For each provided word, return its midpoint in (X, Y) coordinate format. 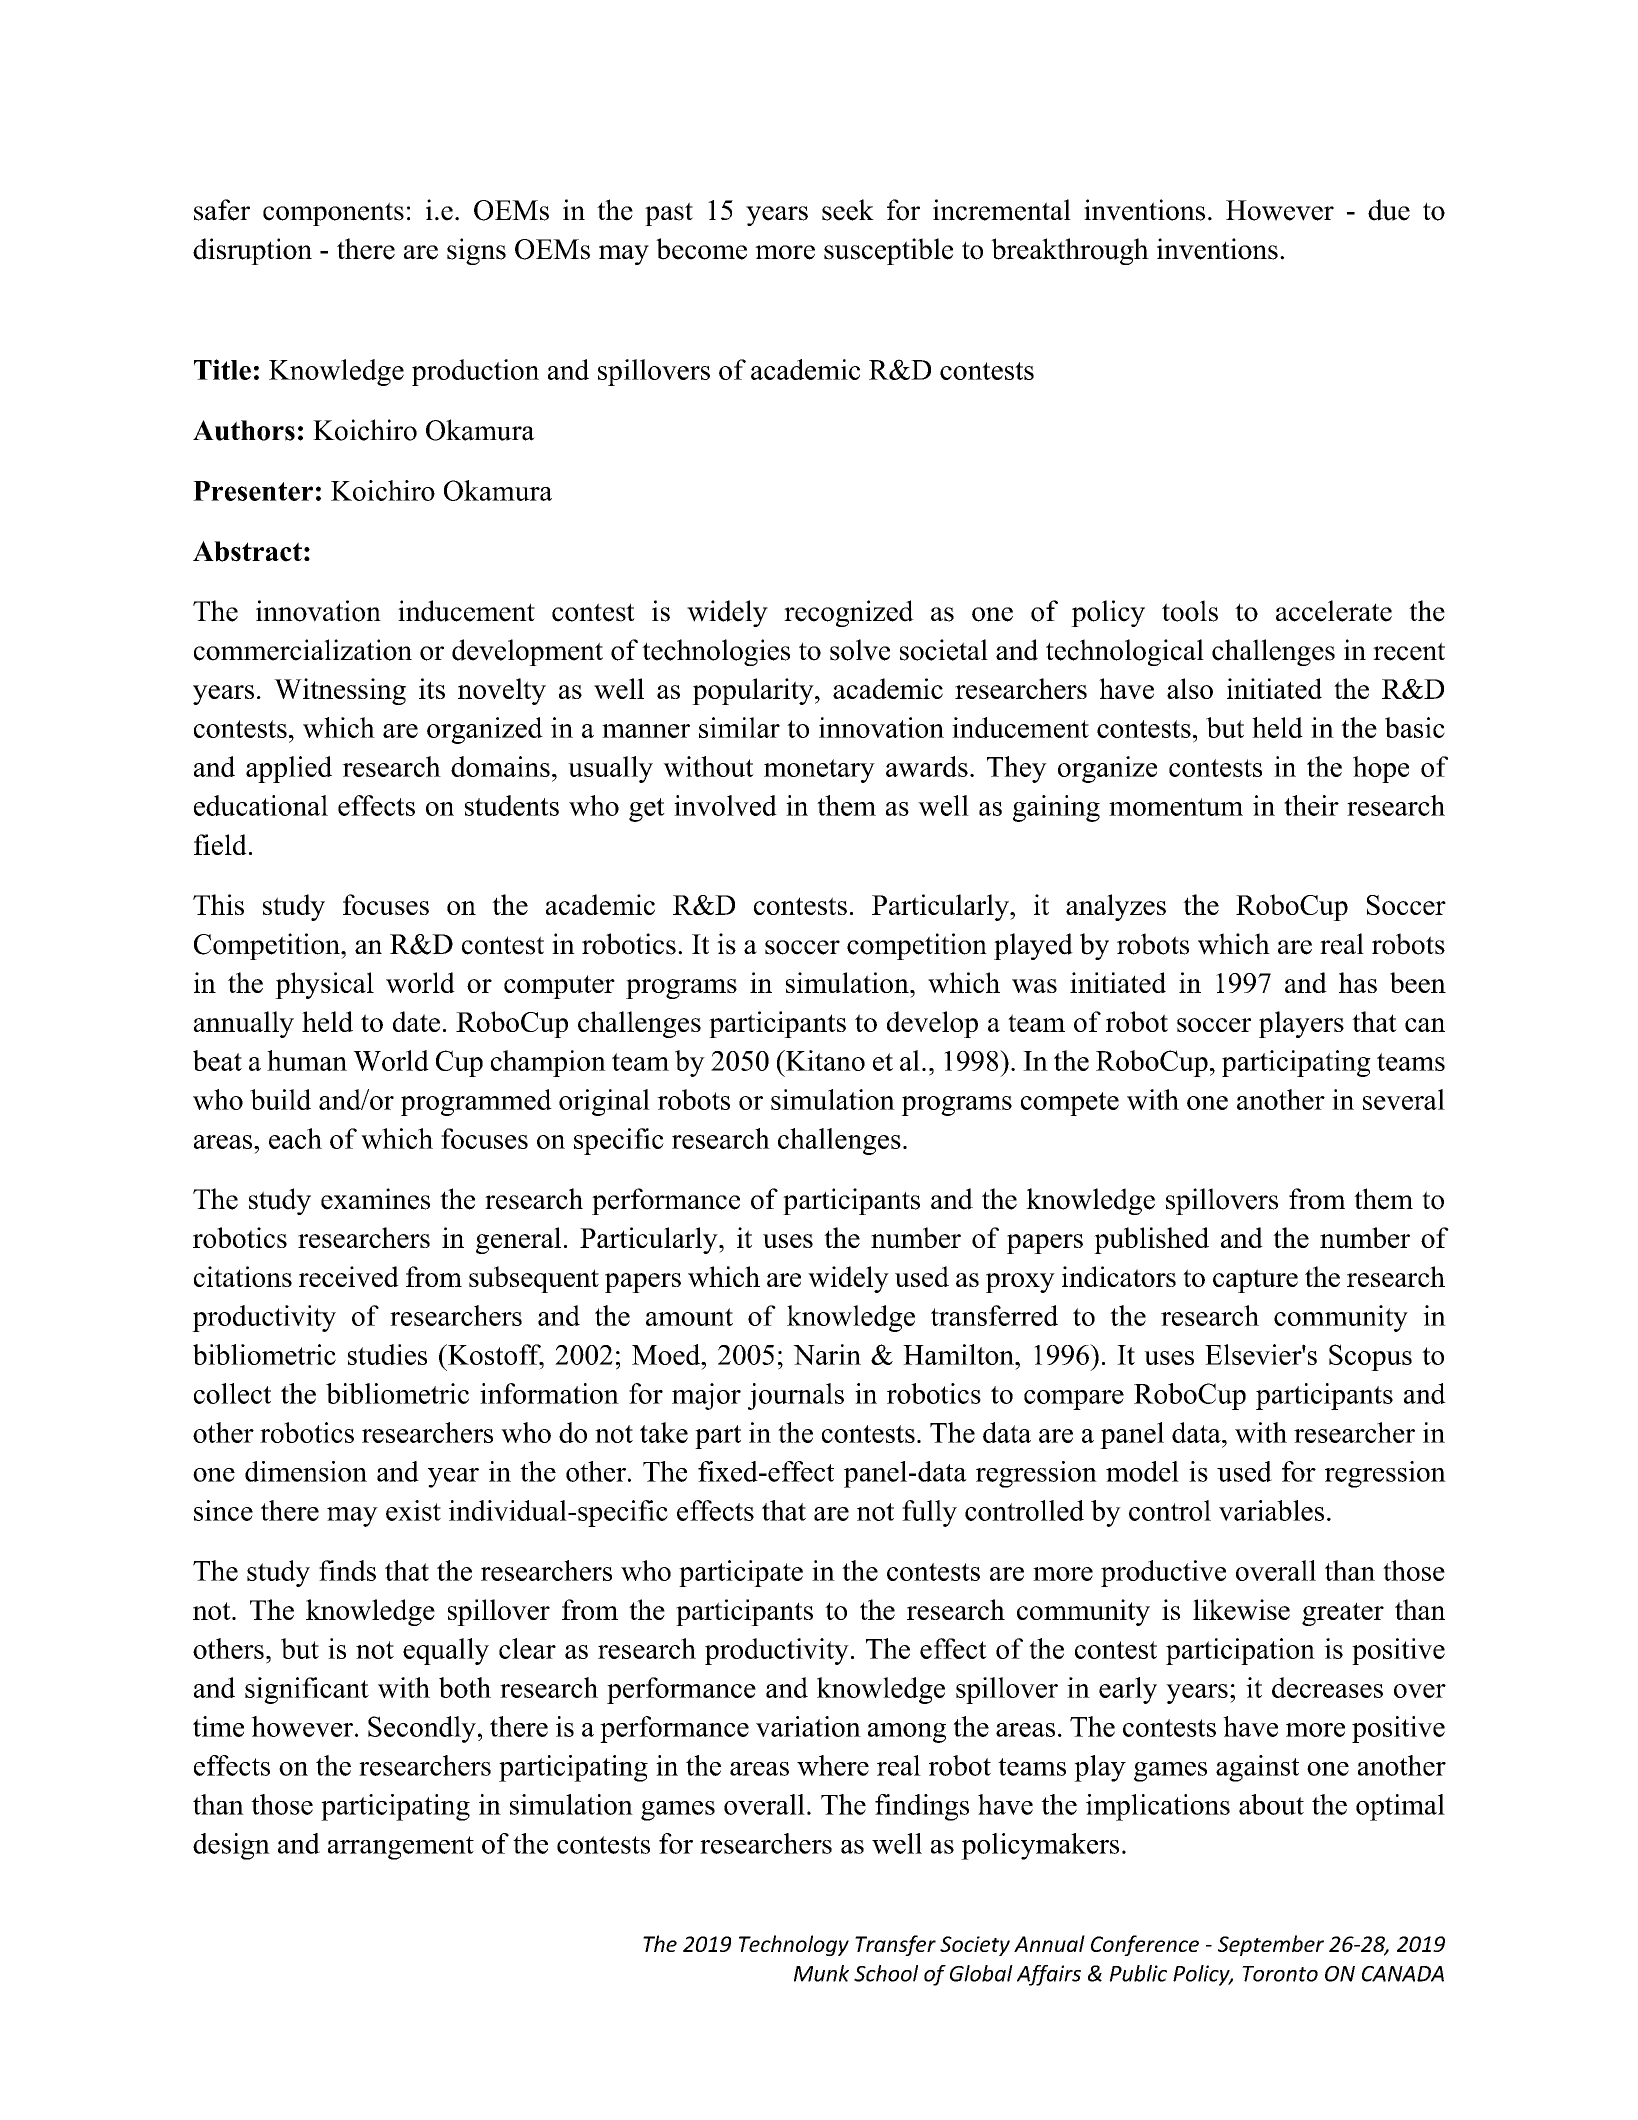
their (1311, 805)
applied (289, 769)
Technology (794, 1945)
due (1389, 210)
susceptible (888, 251)
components (333, 214)
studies (387, 1354)
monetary (819, 771)
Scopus (1370, 1357)
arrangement (401, 1848)
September (1271, 1945)
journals (796, 1396)
